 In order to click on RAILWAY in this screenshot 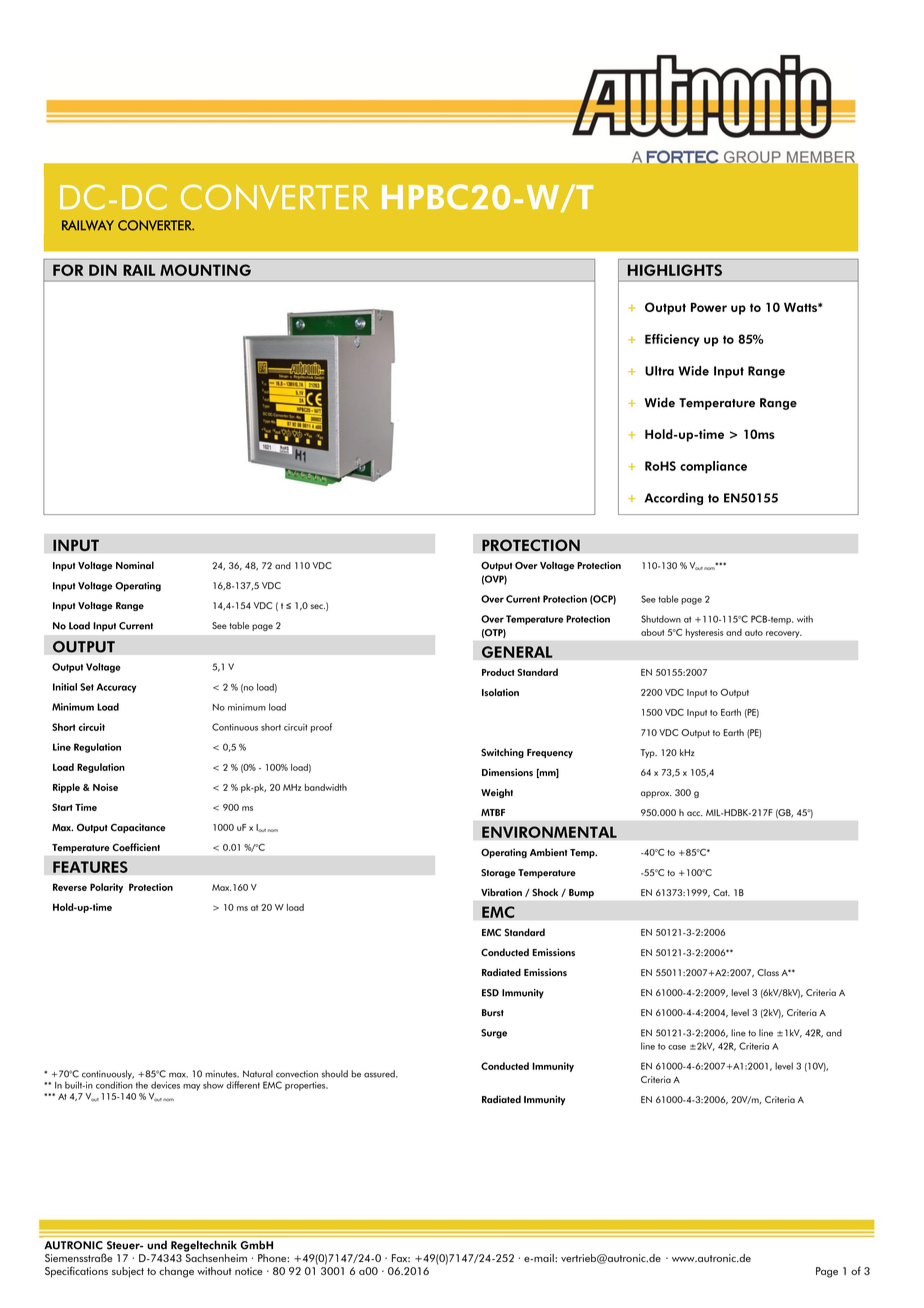, I will do `click(88, 225)`.
